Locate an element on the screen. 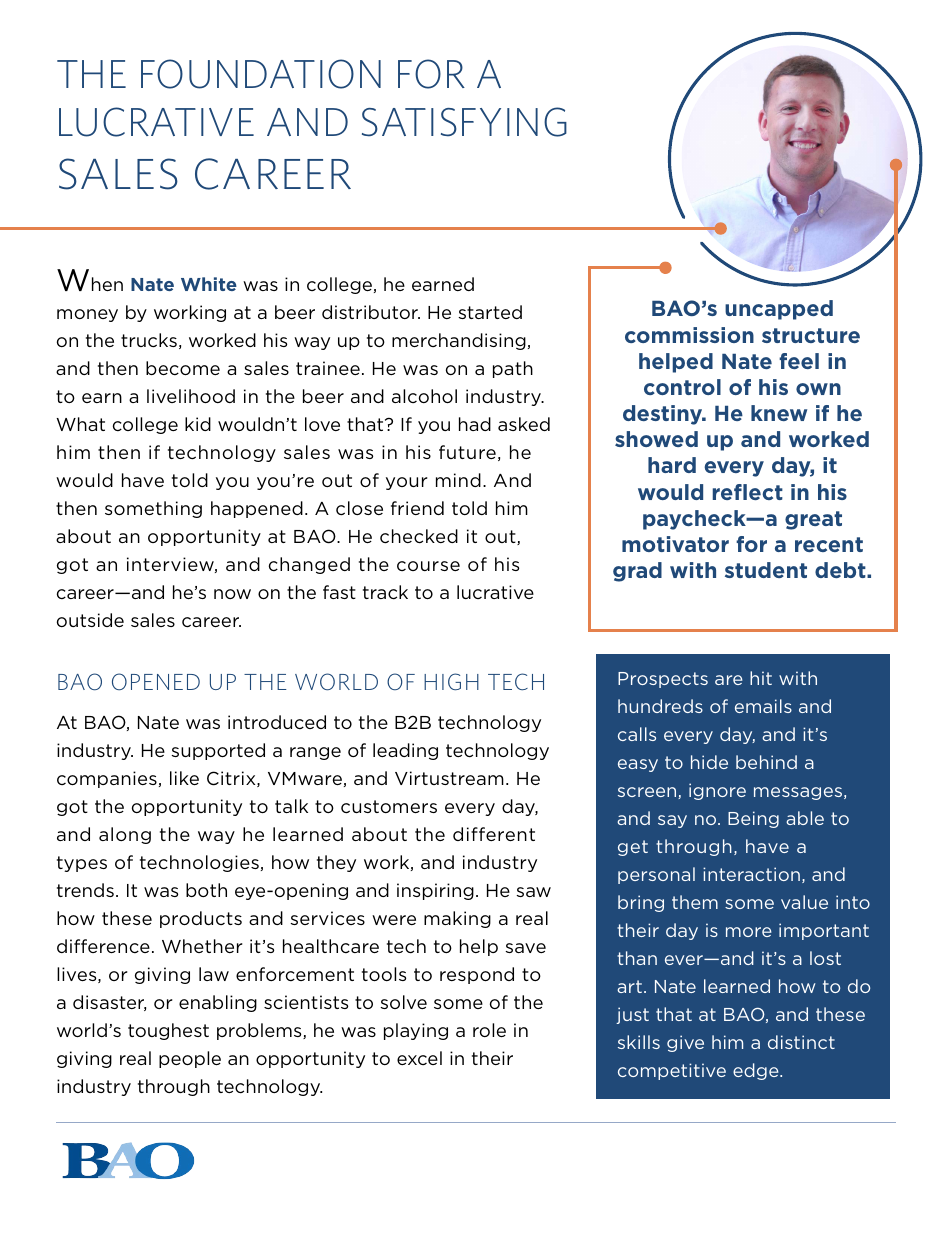 The image size is (952, 1233). Being is located at coordinates (753, 819).
